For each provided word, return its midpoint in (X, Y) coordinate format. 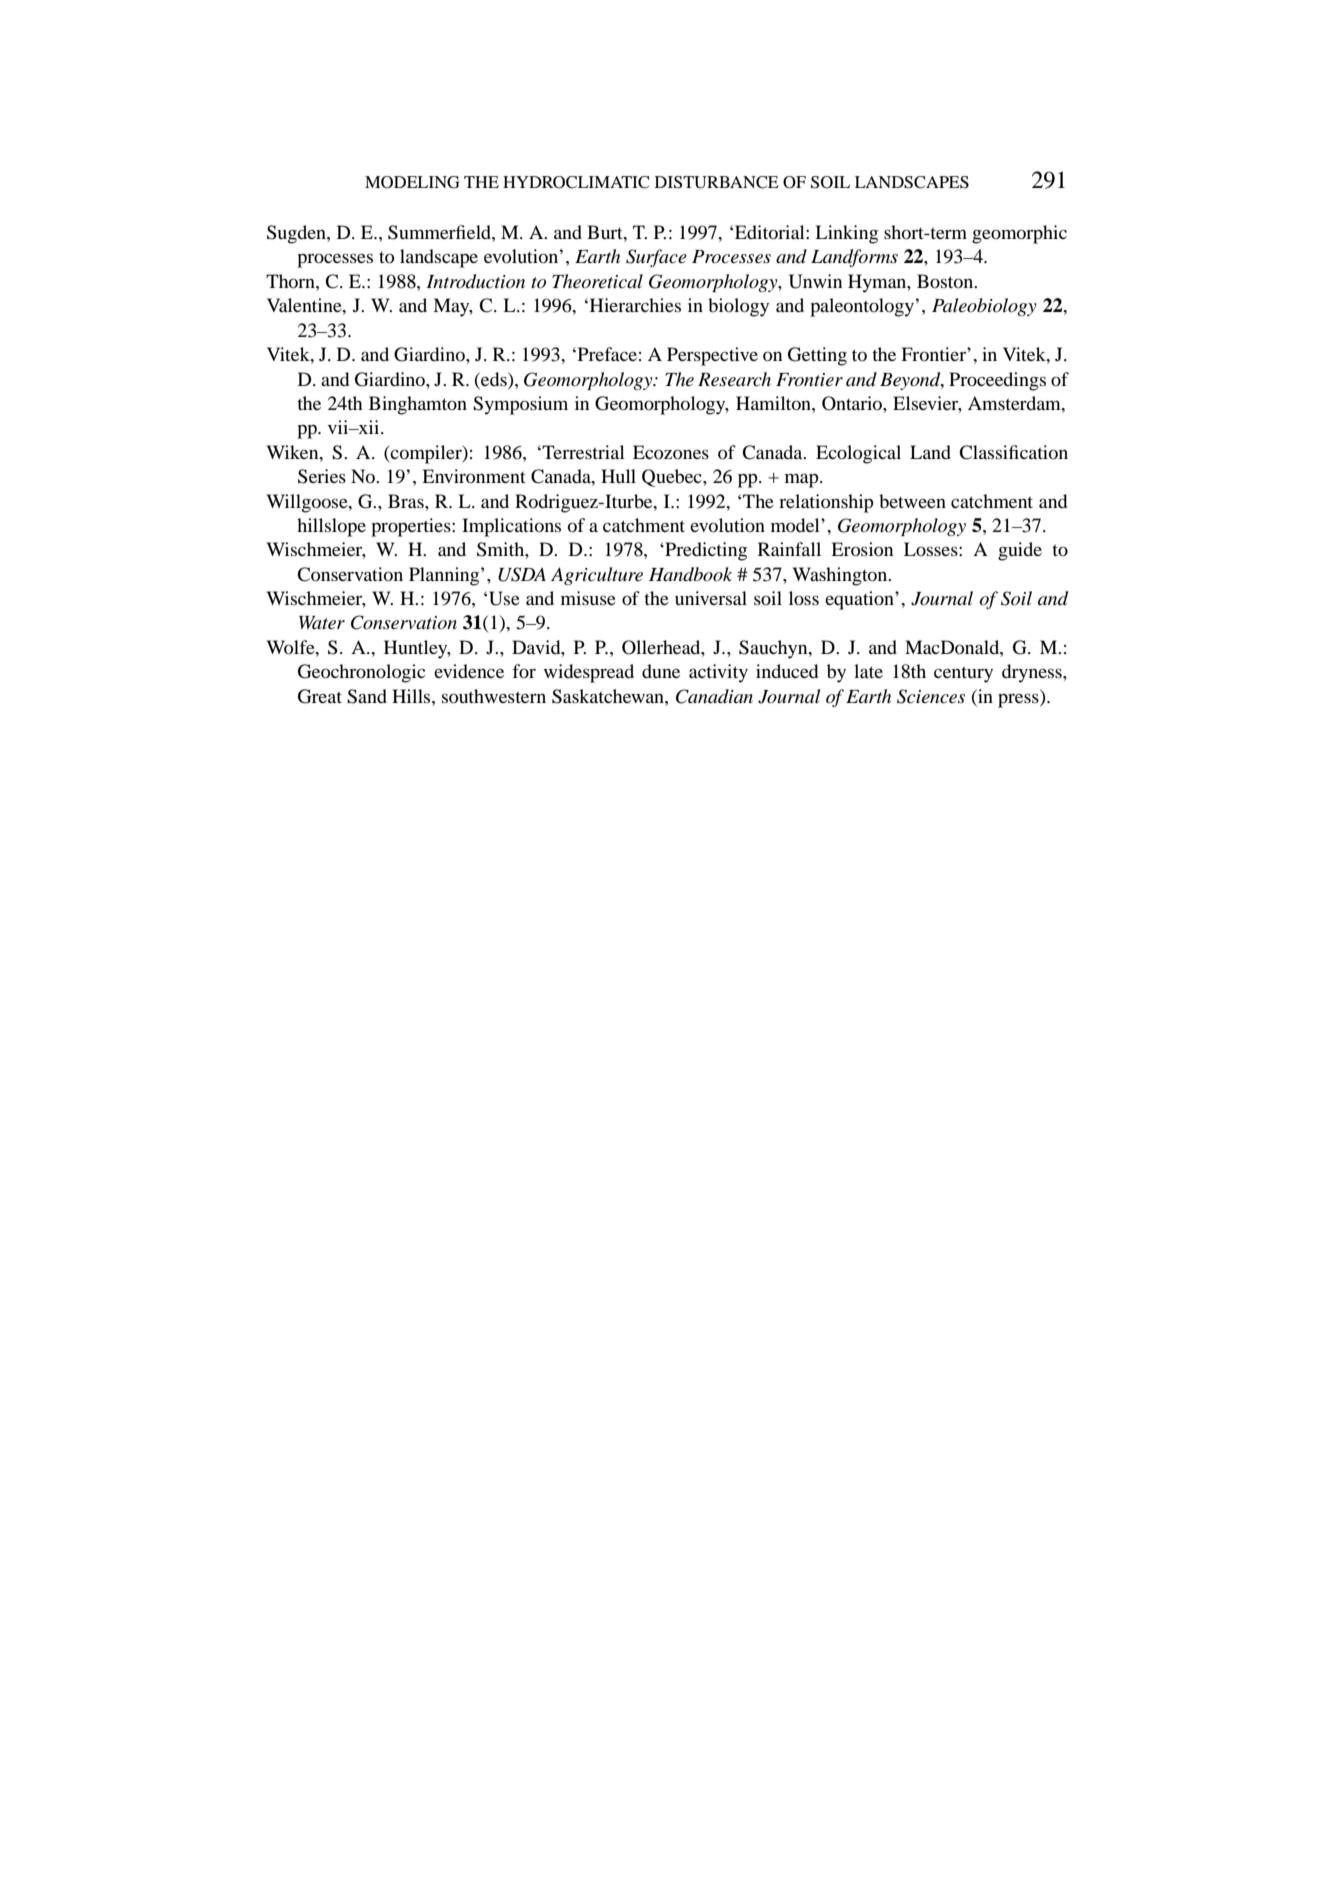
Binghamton (418, 405)
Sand (367, 696)
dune (661, 671)
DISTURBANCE (717, 182)
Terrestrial (583, 452)
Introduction (475, 281)
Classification (1013, 452)
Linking (846, 234)
